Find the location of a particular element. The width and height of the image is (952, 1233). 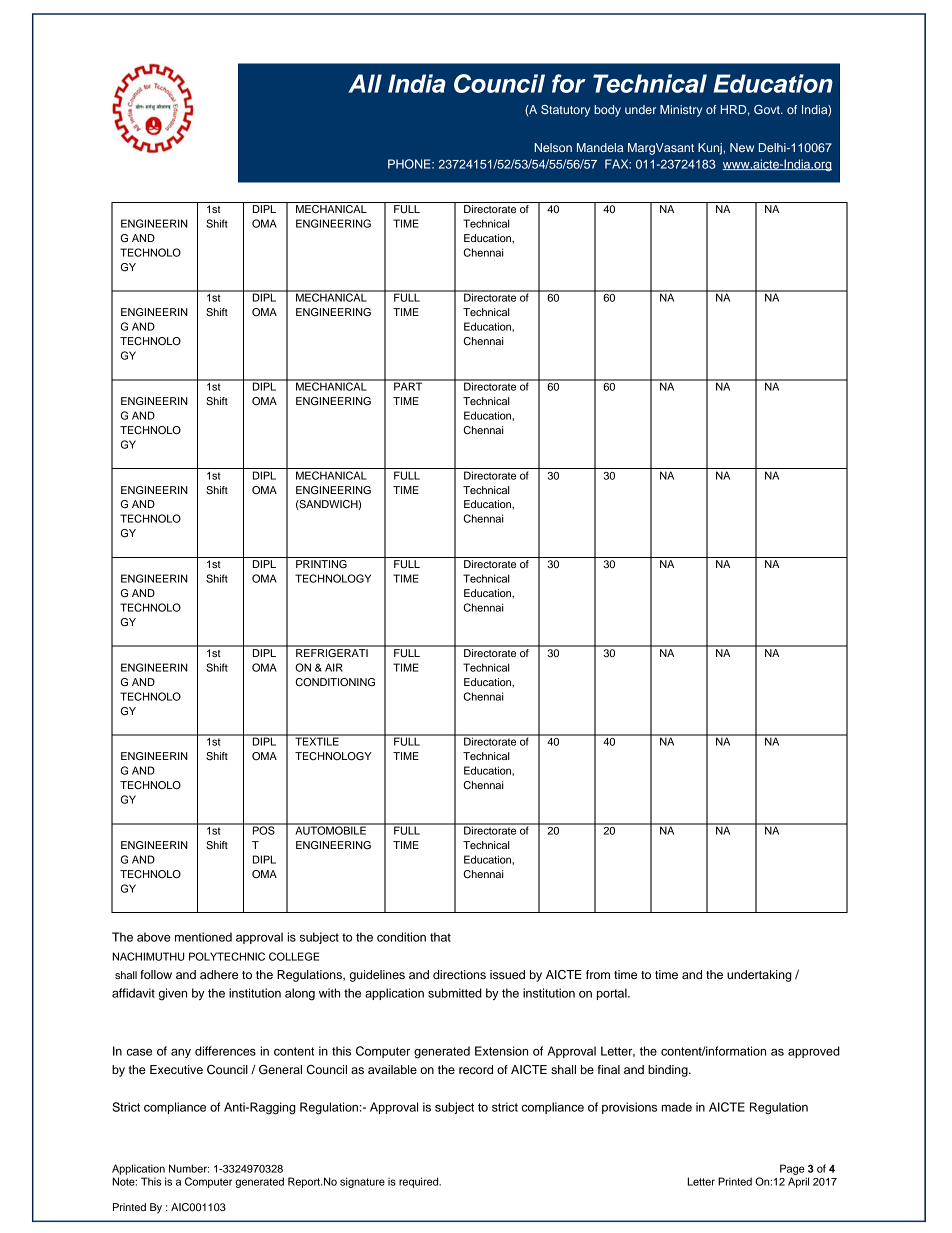

TEXTILE is located at coordinates (317, 740).
